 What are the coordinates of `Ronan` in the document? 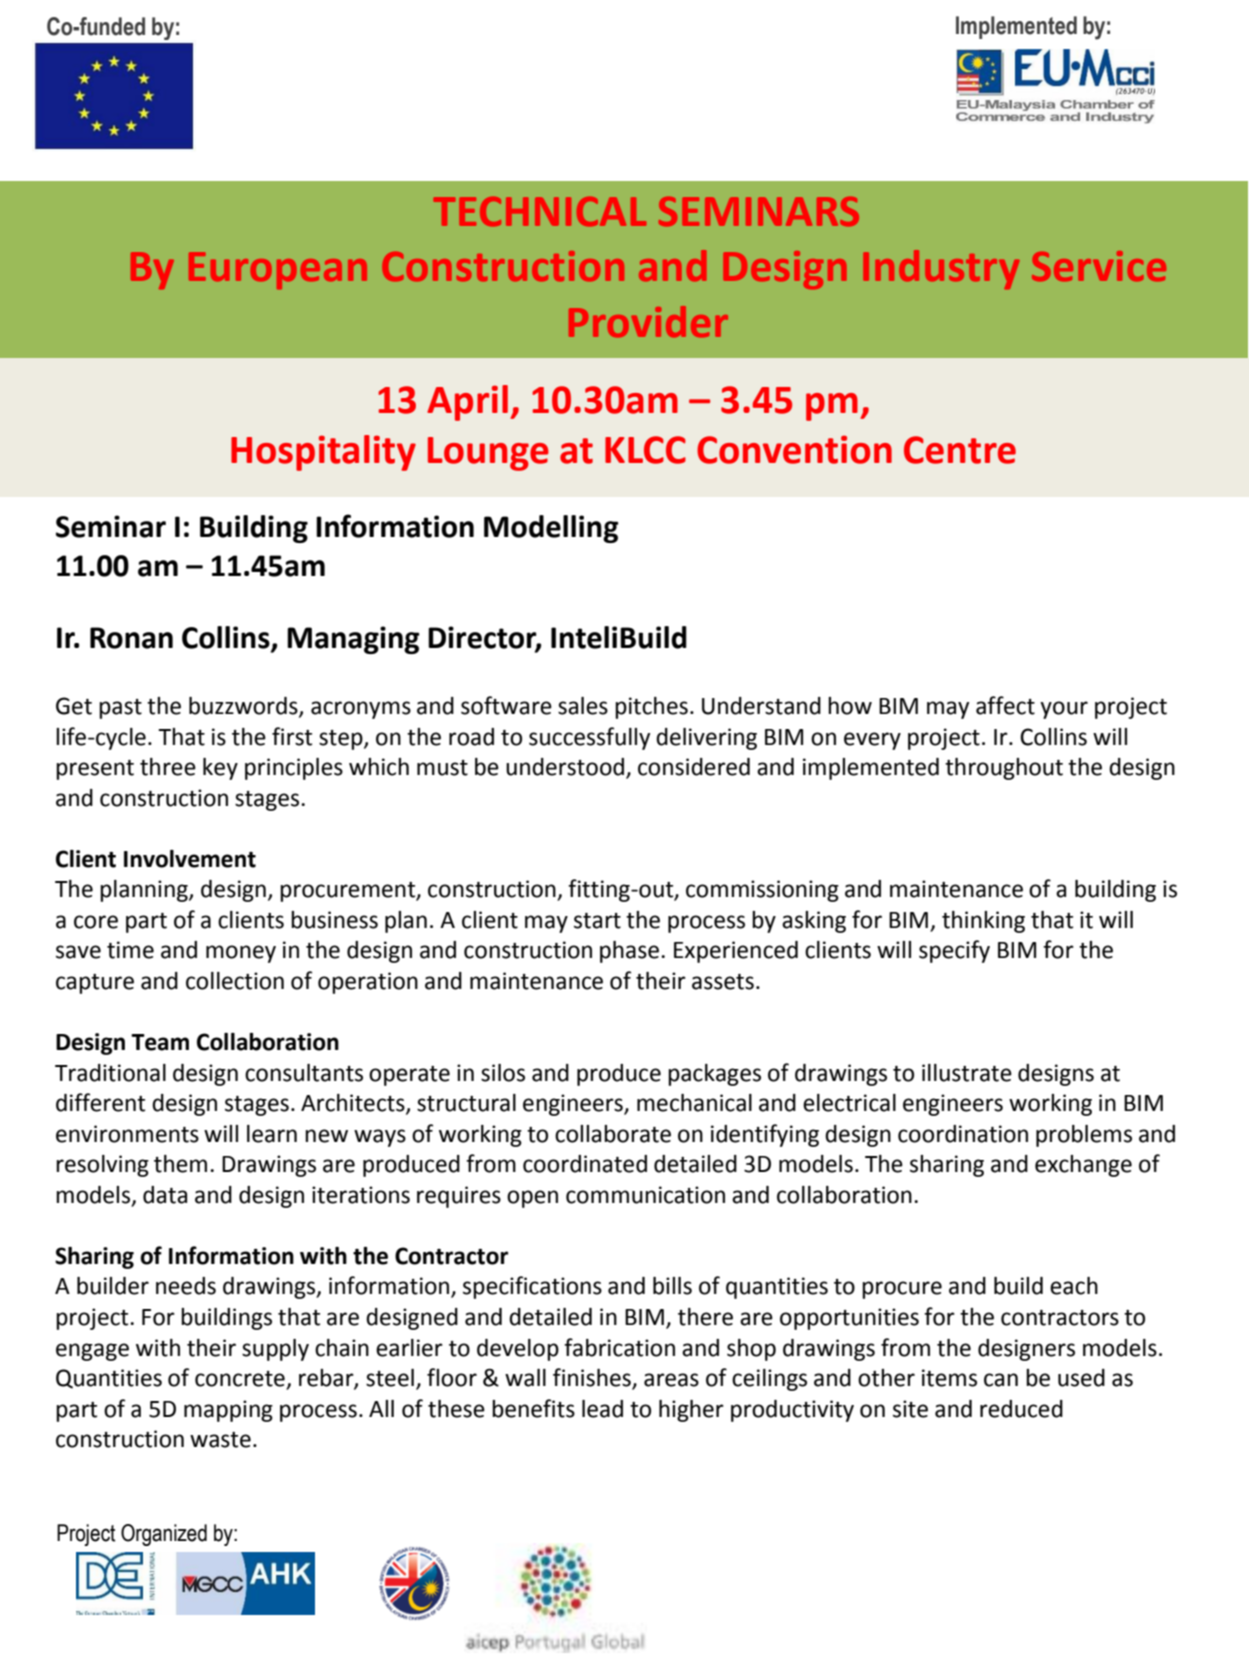 It's located at (131, 638).
